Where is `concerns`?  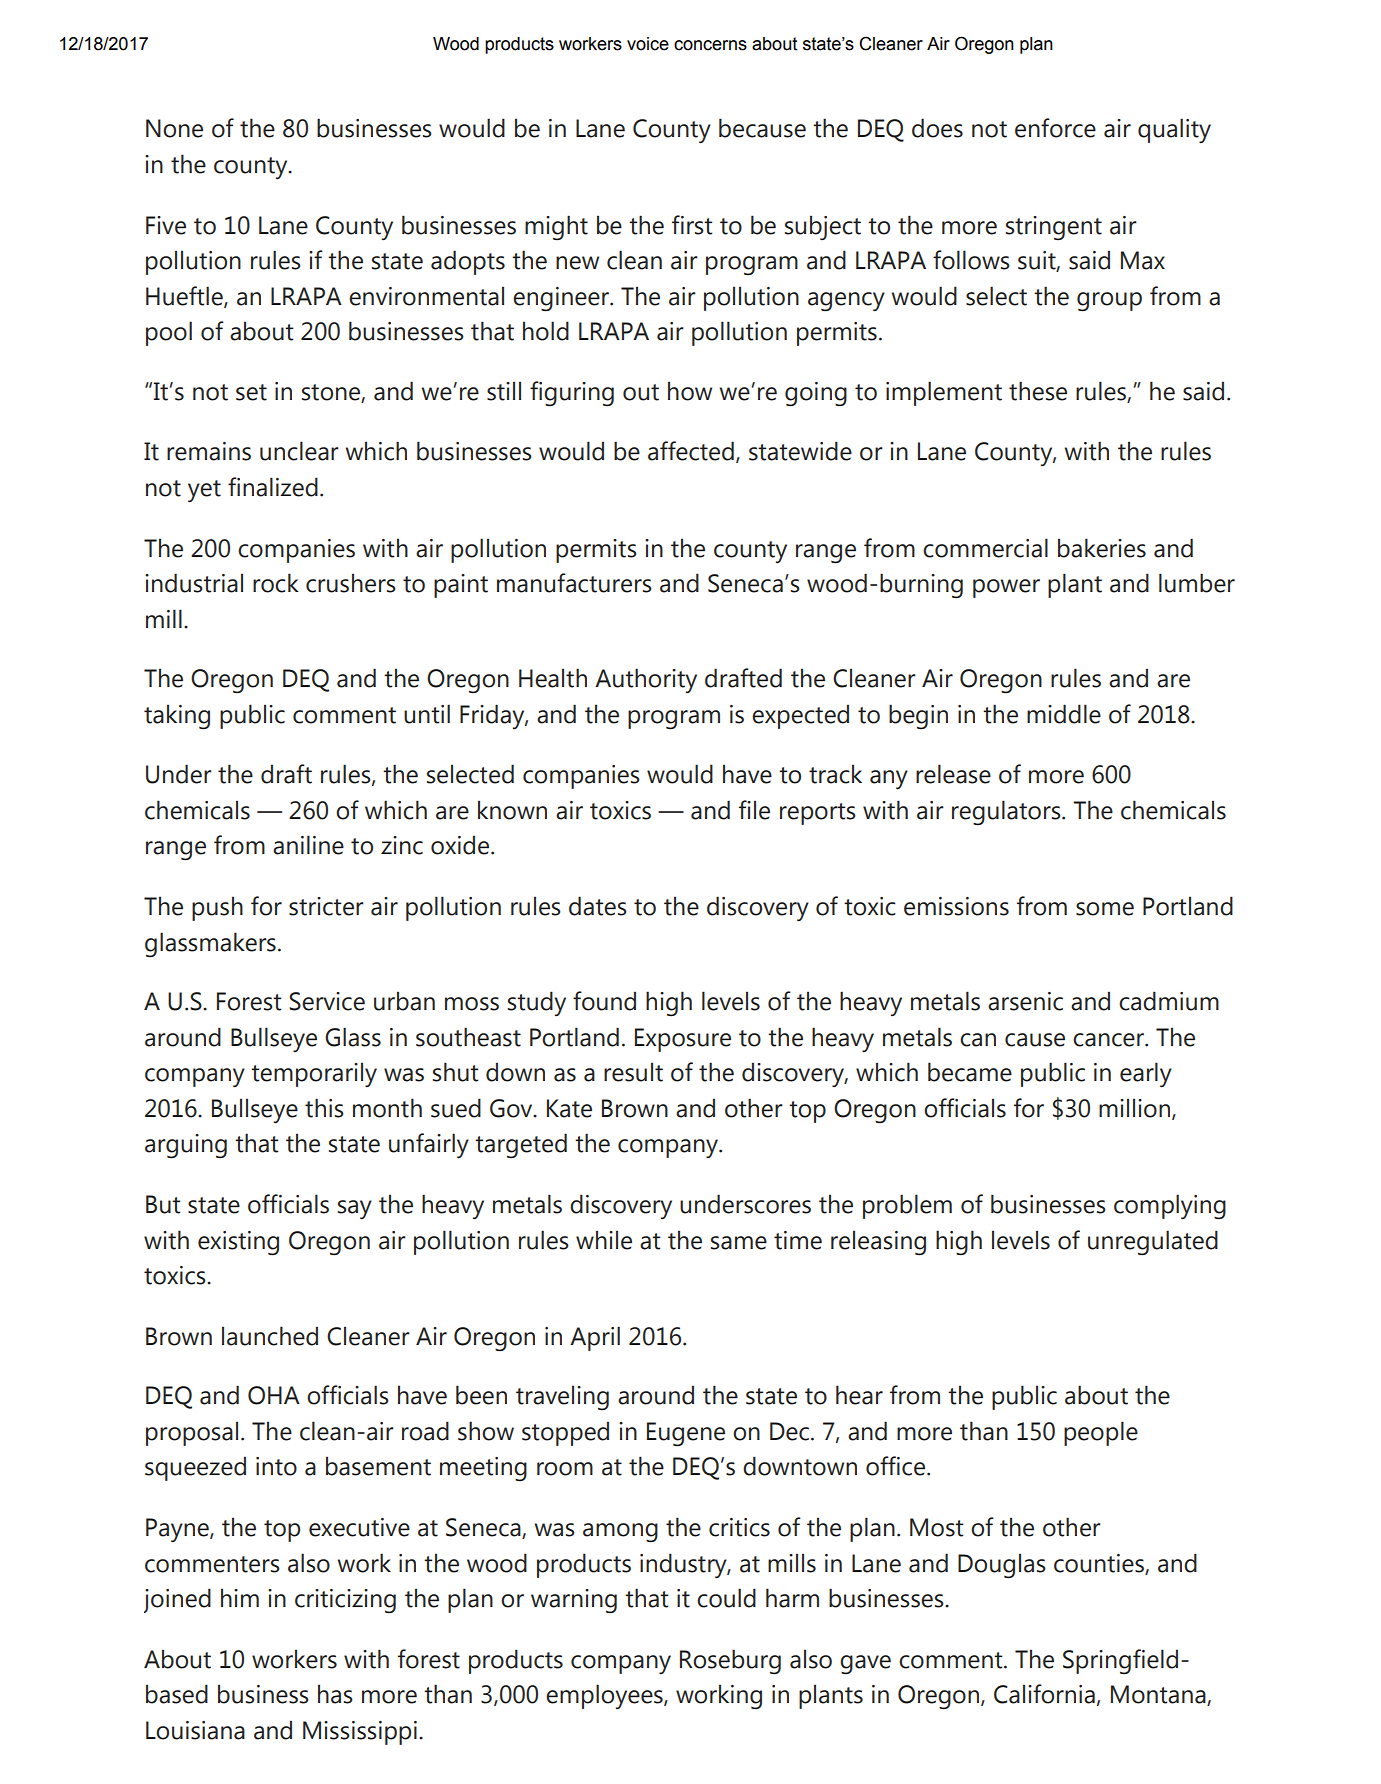 concerns is located at coordinates (710, 45).
